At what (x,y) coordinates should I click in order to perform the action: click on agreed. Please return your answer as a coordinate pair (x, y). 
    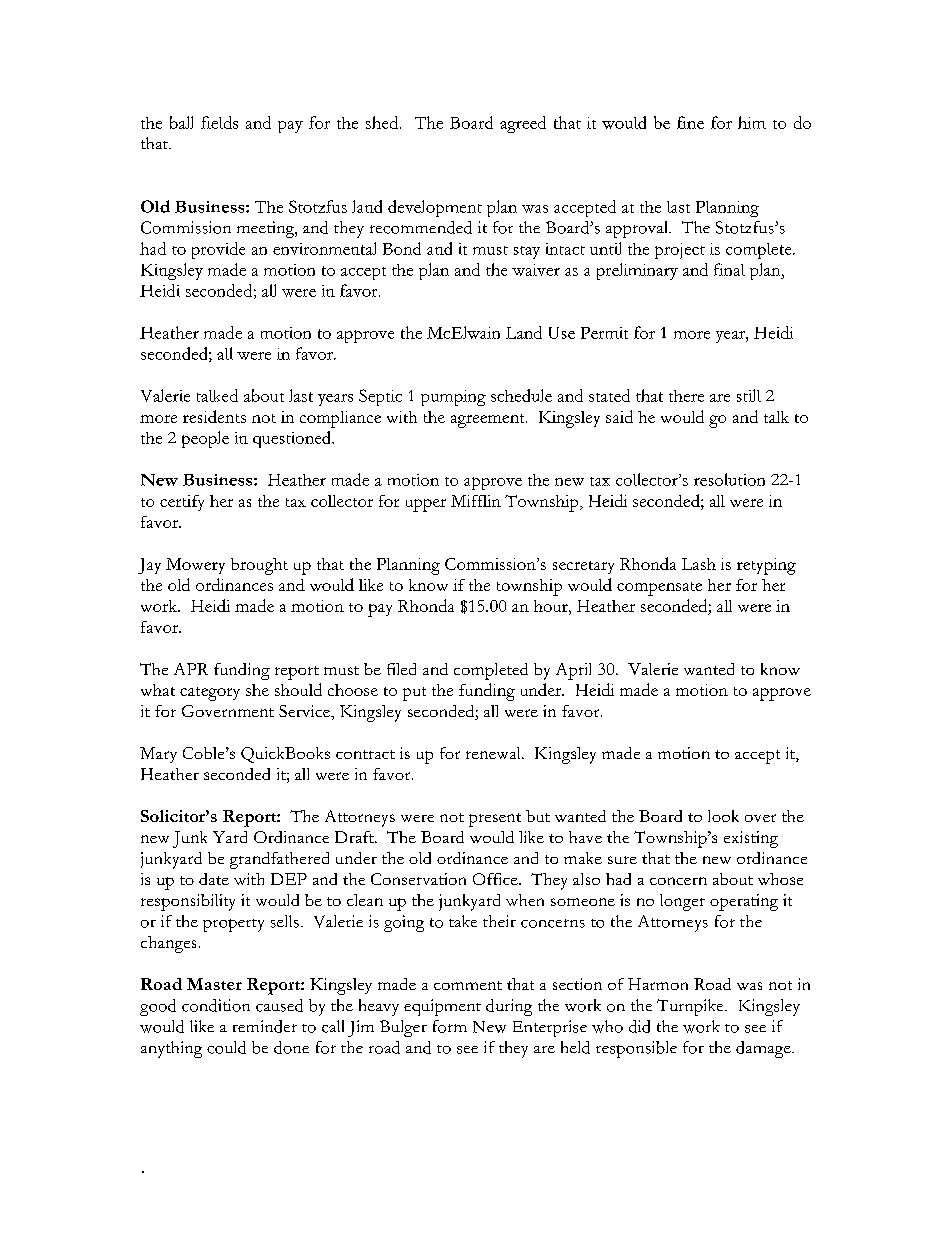
    Looking at the image, I should click on (523, 124).
